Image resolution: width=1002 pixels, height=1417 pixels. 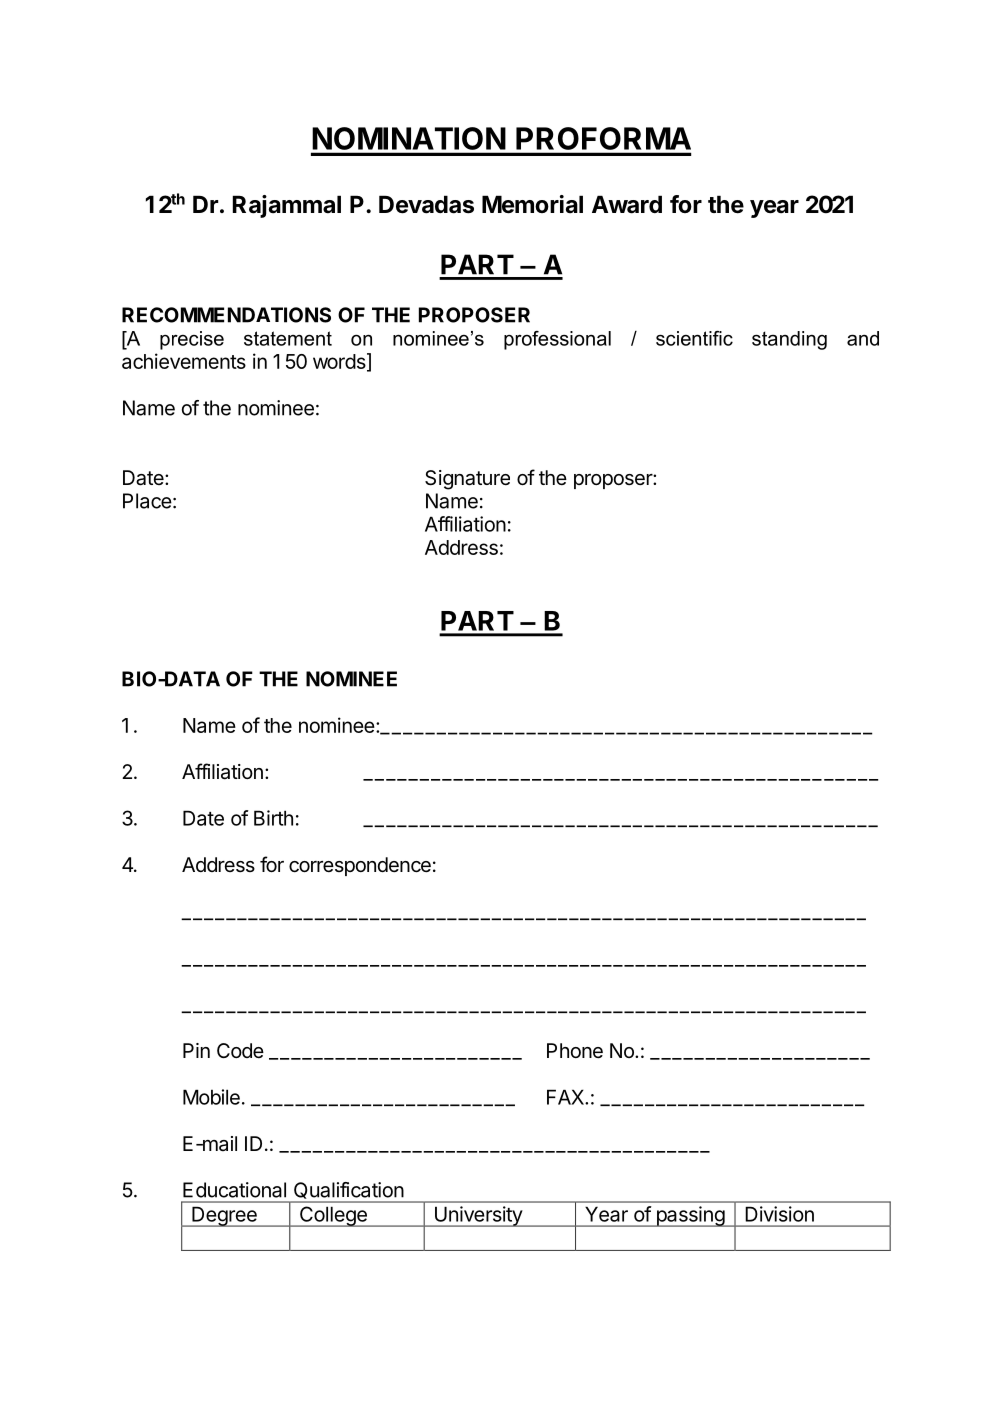 What do you see at coordinates (234, 1190) in the screenshot?
I see `Educational` at bounding box center [234, 1190].
